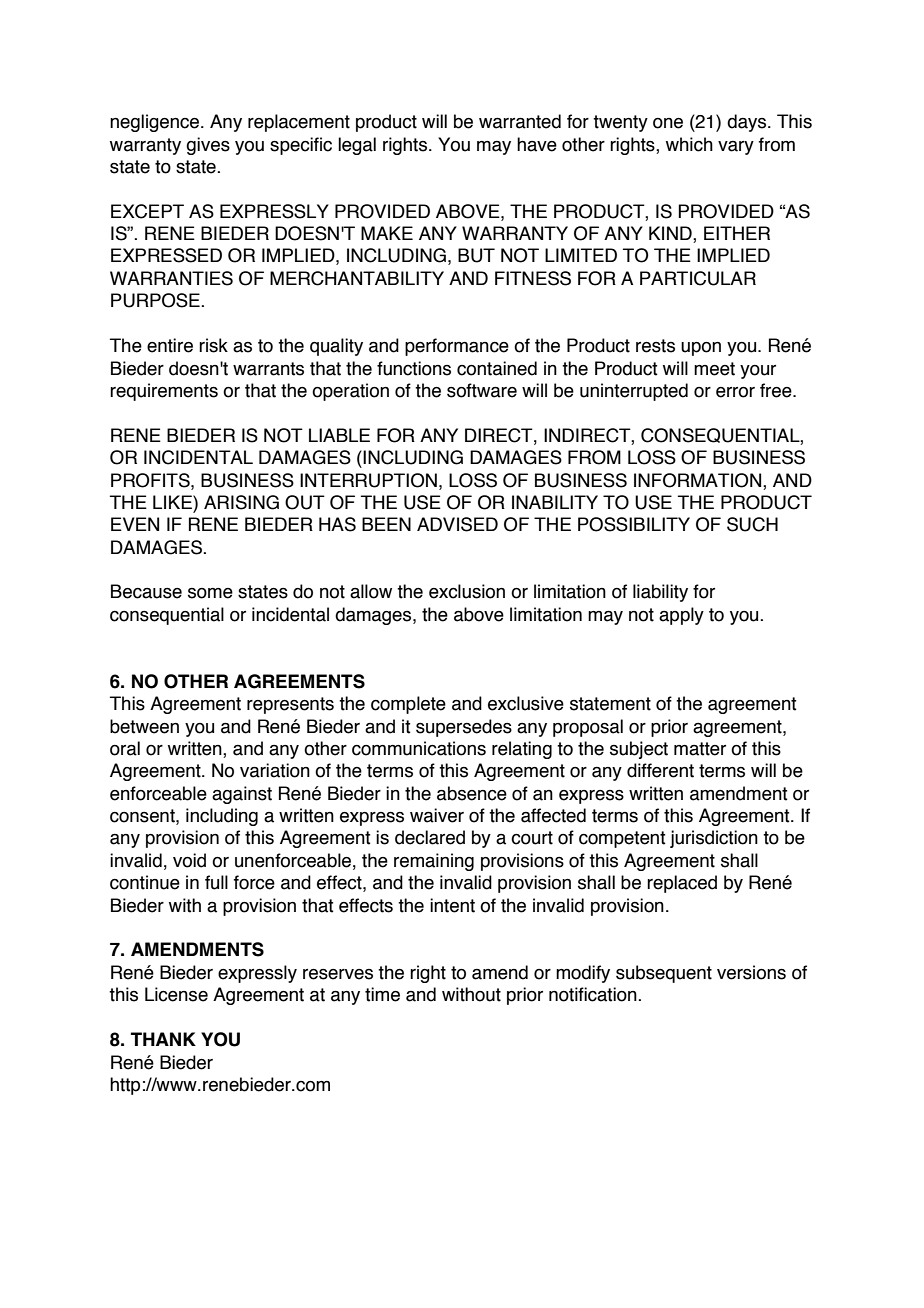 The image size is (924, 1308). Describe the element at coordinates (472, 793) in the page. I see `absence` at that location.
